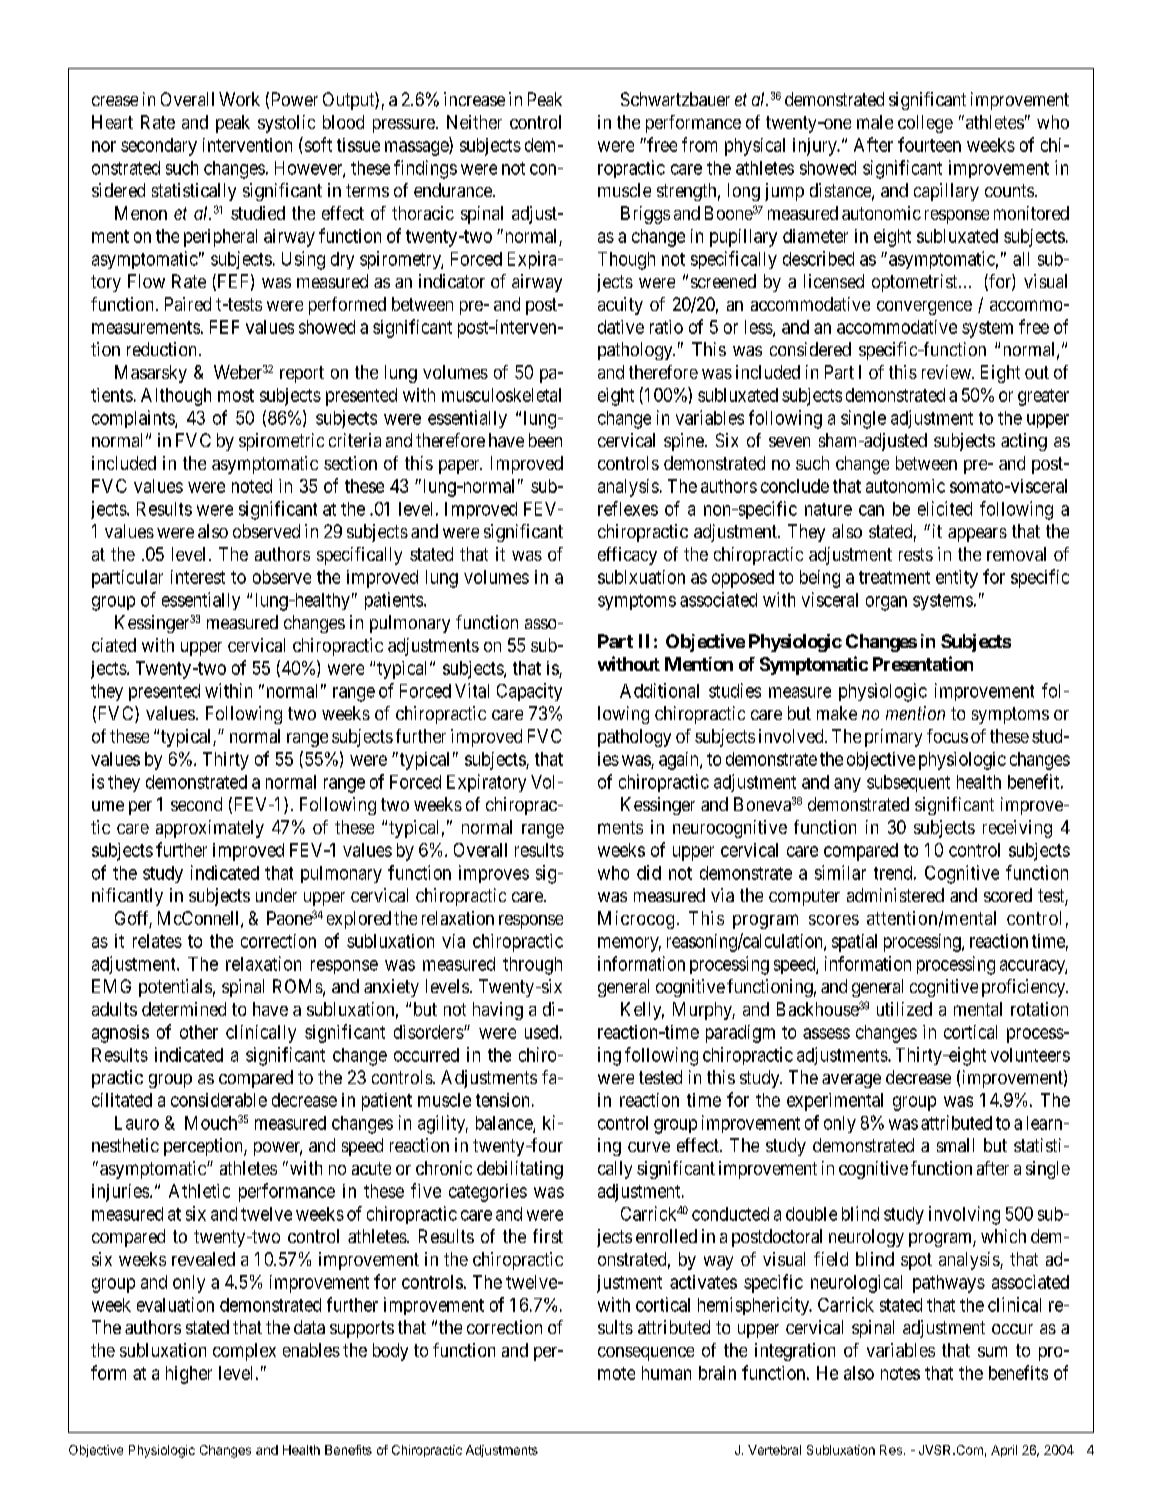  I want to click on Athletic, so click(199, 1191).
